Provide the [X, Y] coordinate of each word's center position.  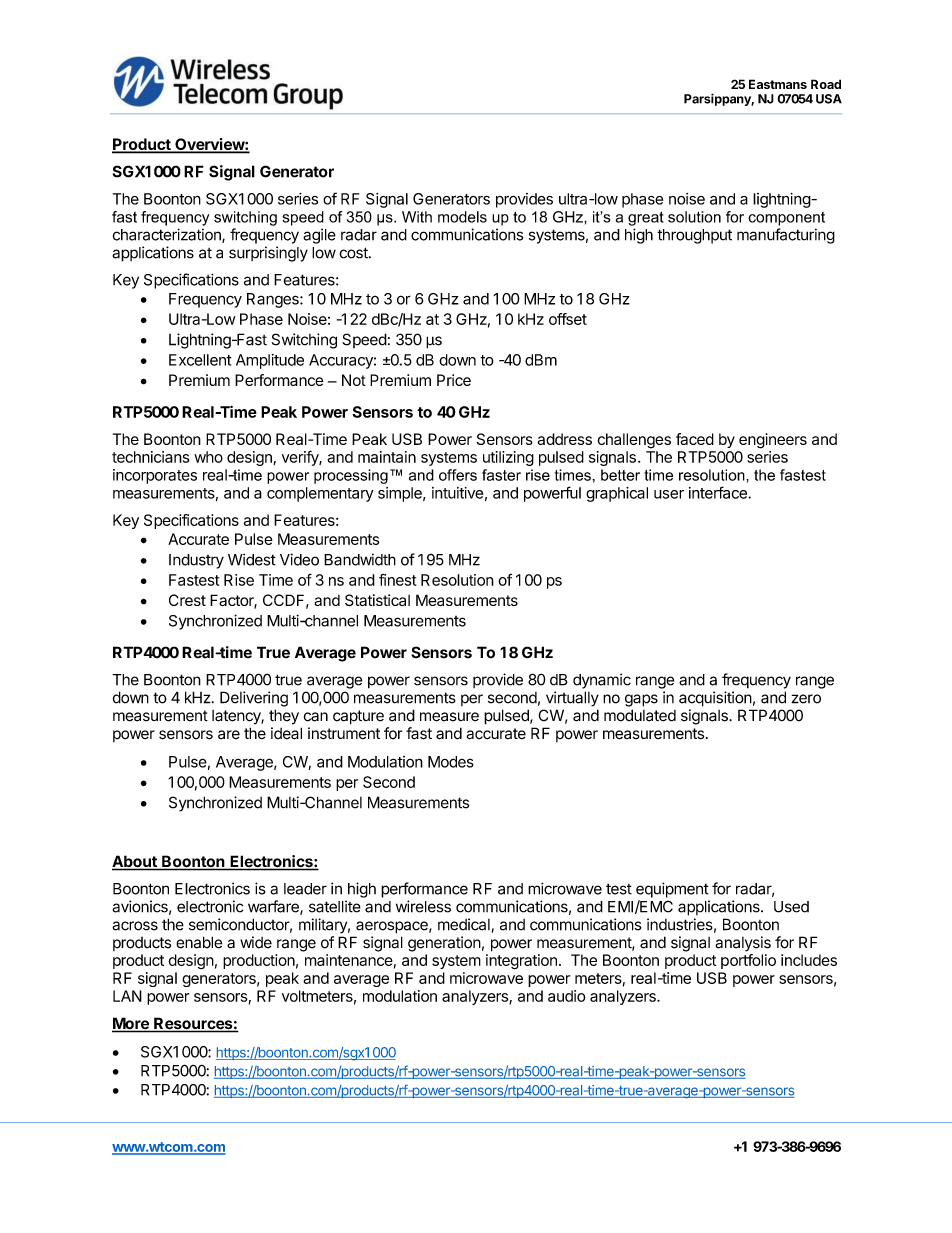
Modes [451, 762]
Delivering [254, 699]
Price [454, 380]
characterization [168, 235]
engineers [773, 441]
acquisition [715, 699]
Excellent [200, 360]
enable [199, 942]
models [462, 217]
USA [829, 99]
